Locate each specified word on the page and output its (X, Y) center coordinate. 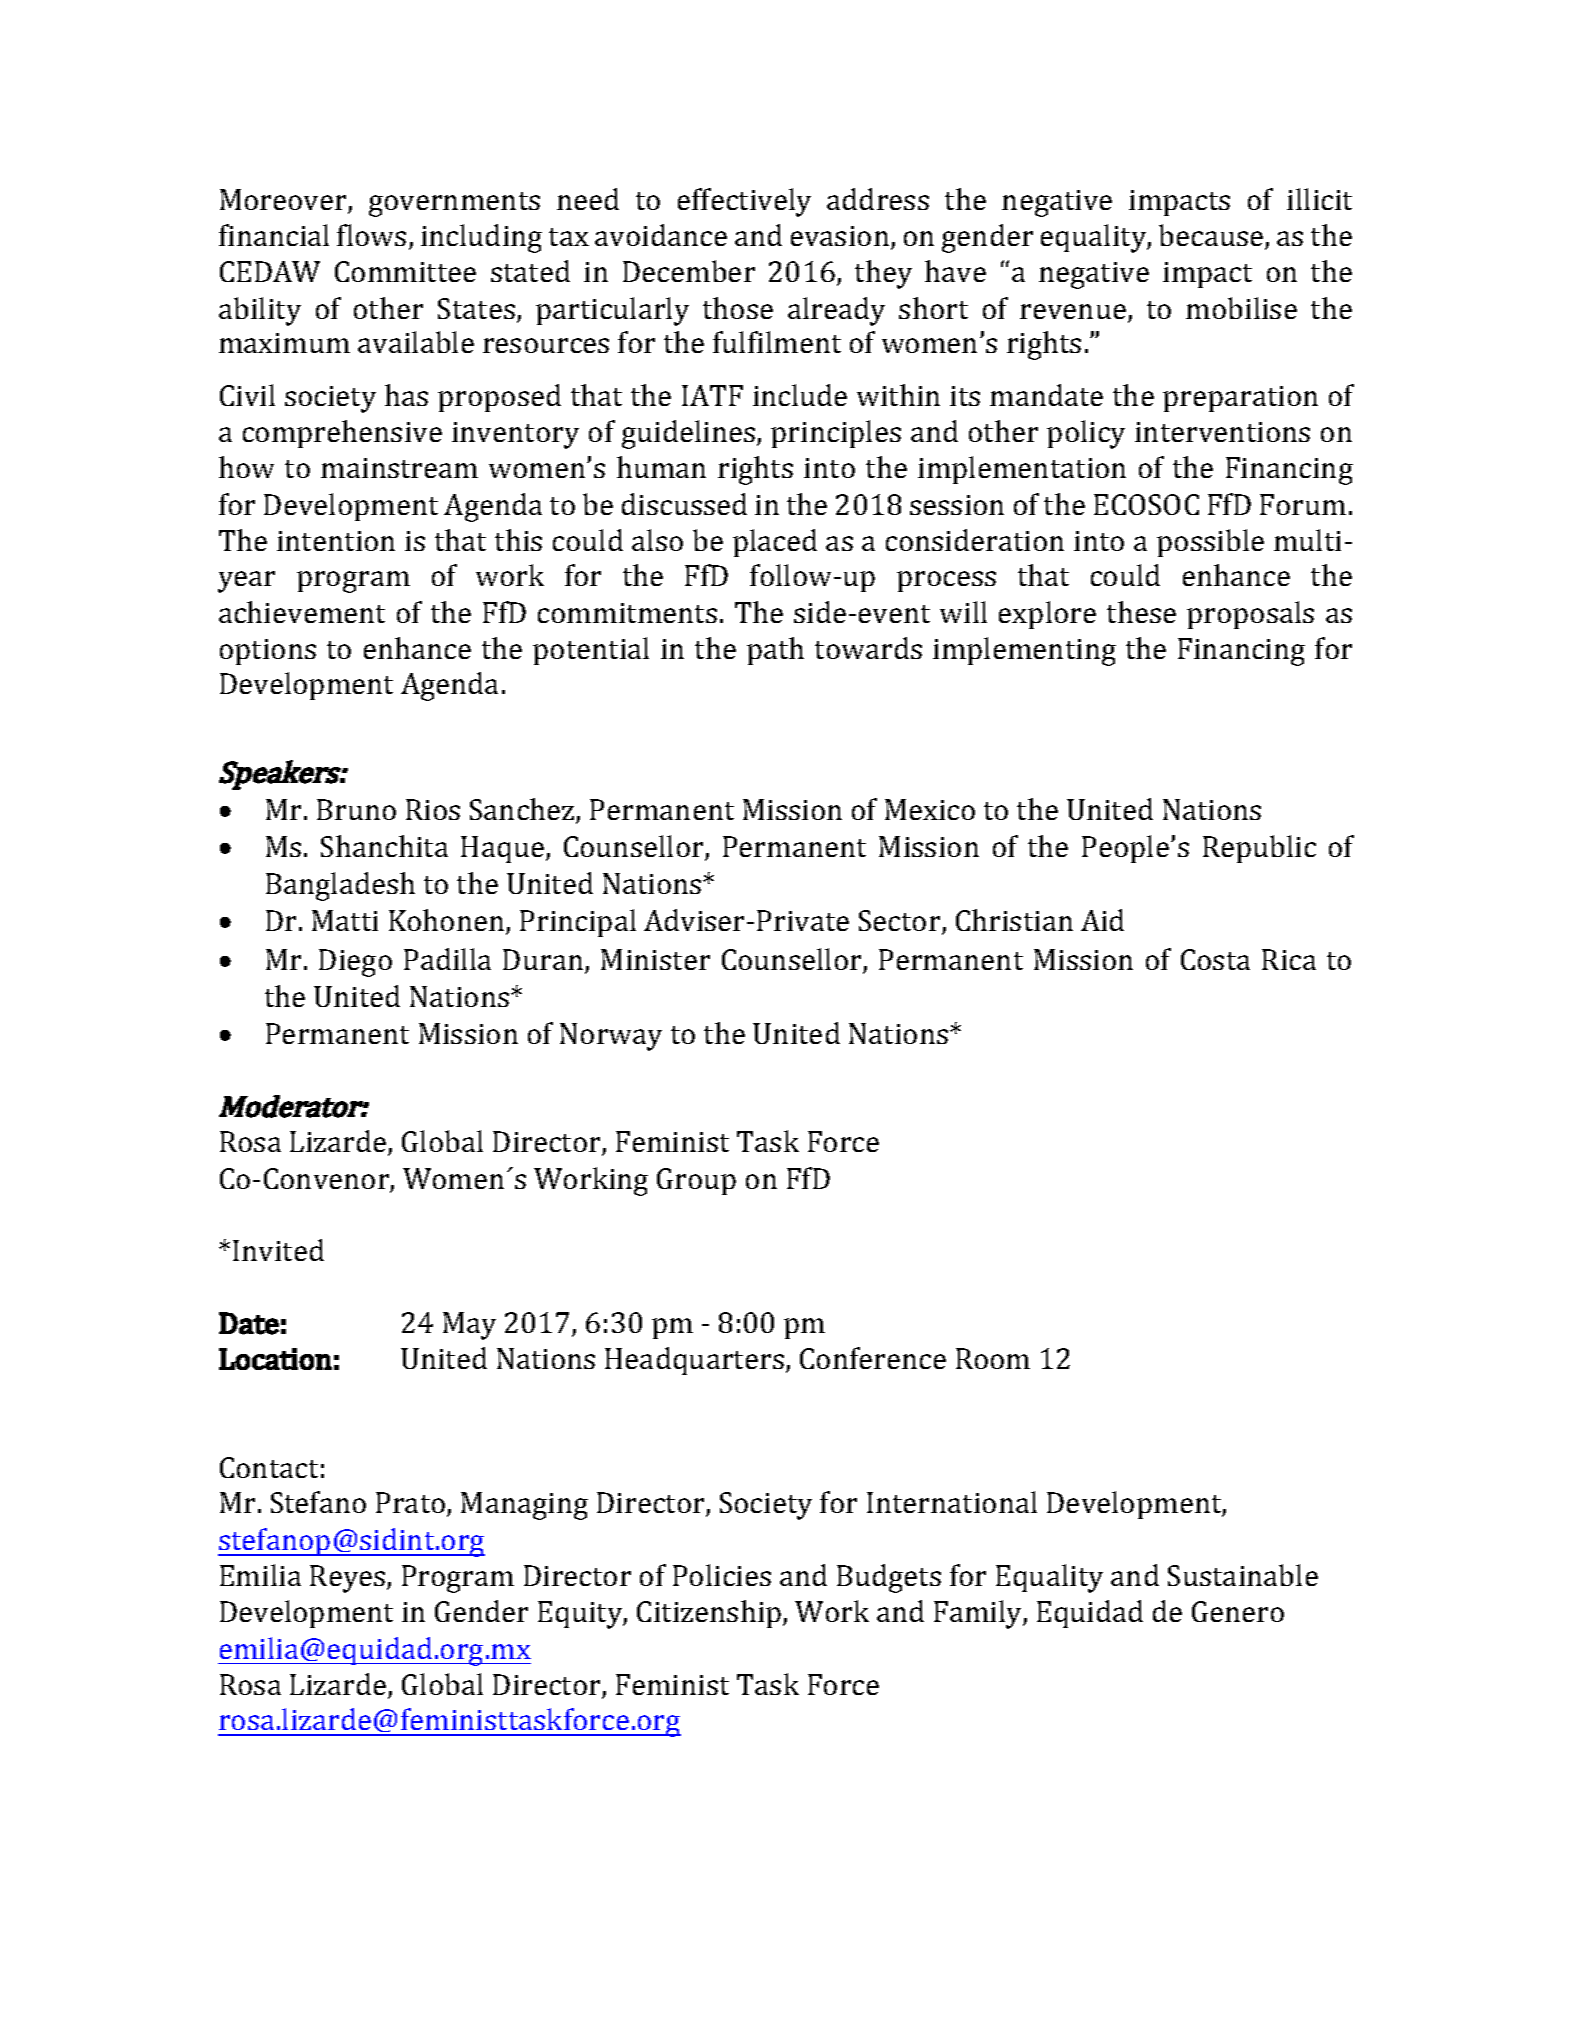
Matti (345, 920)
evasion (841, 237)
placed (775, 543)
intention (336, 541)
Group (696, 1181)
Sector (901, 922)
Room (993, 1358)
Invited (278, 1250)
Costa (1215, 959)
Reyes (349, 1579)
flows (371, 235)
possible (1210, 543)
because (1212, 236)
